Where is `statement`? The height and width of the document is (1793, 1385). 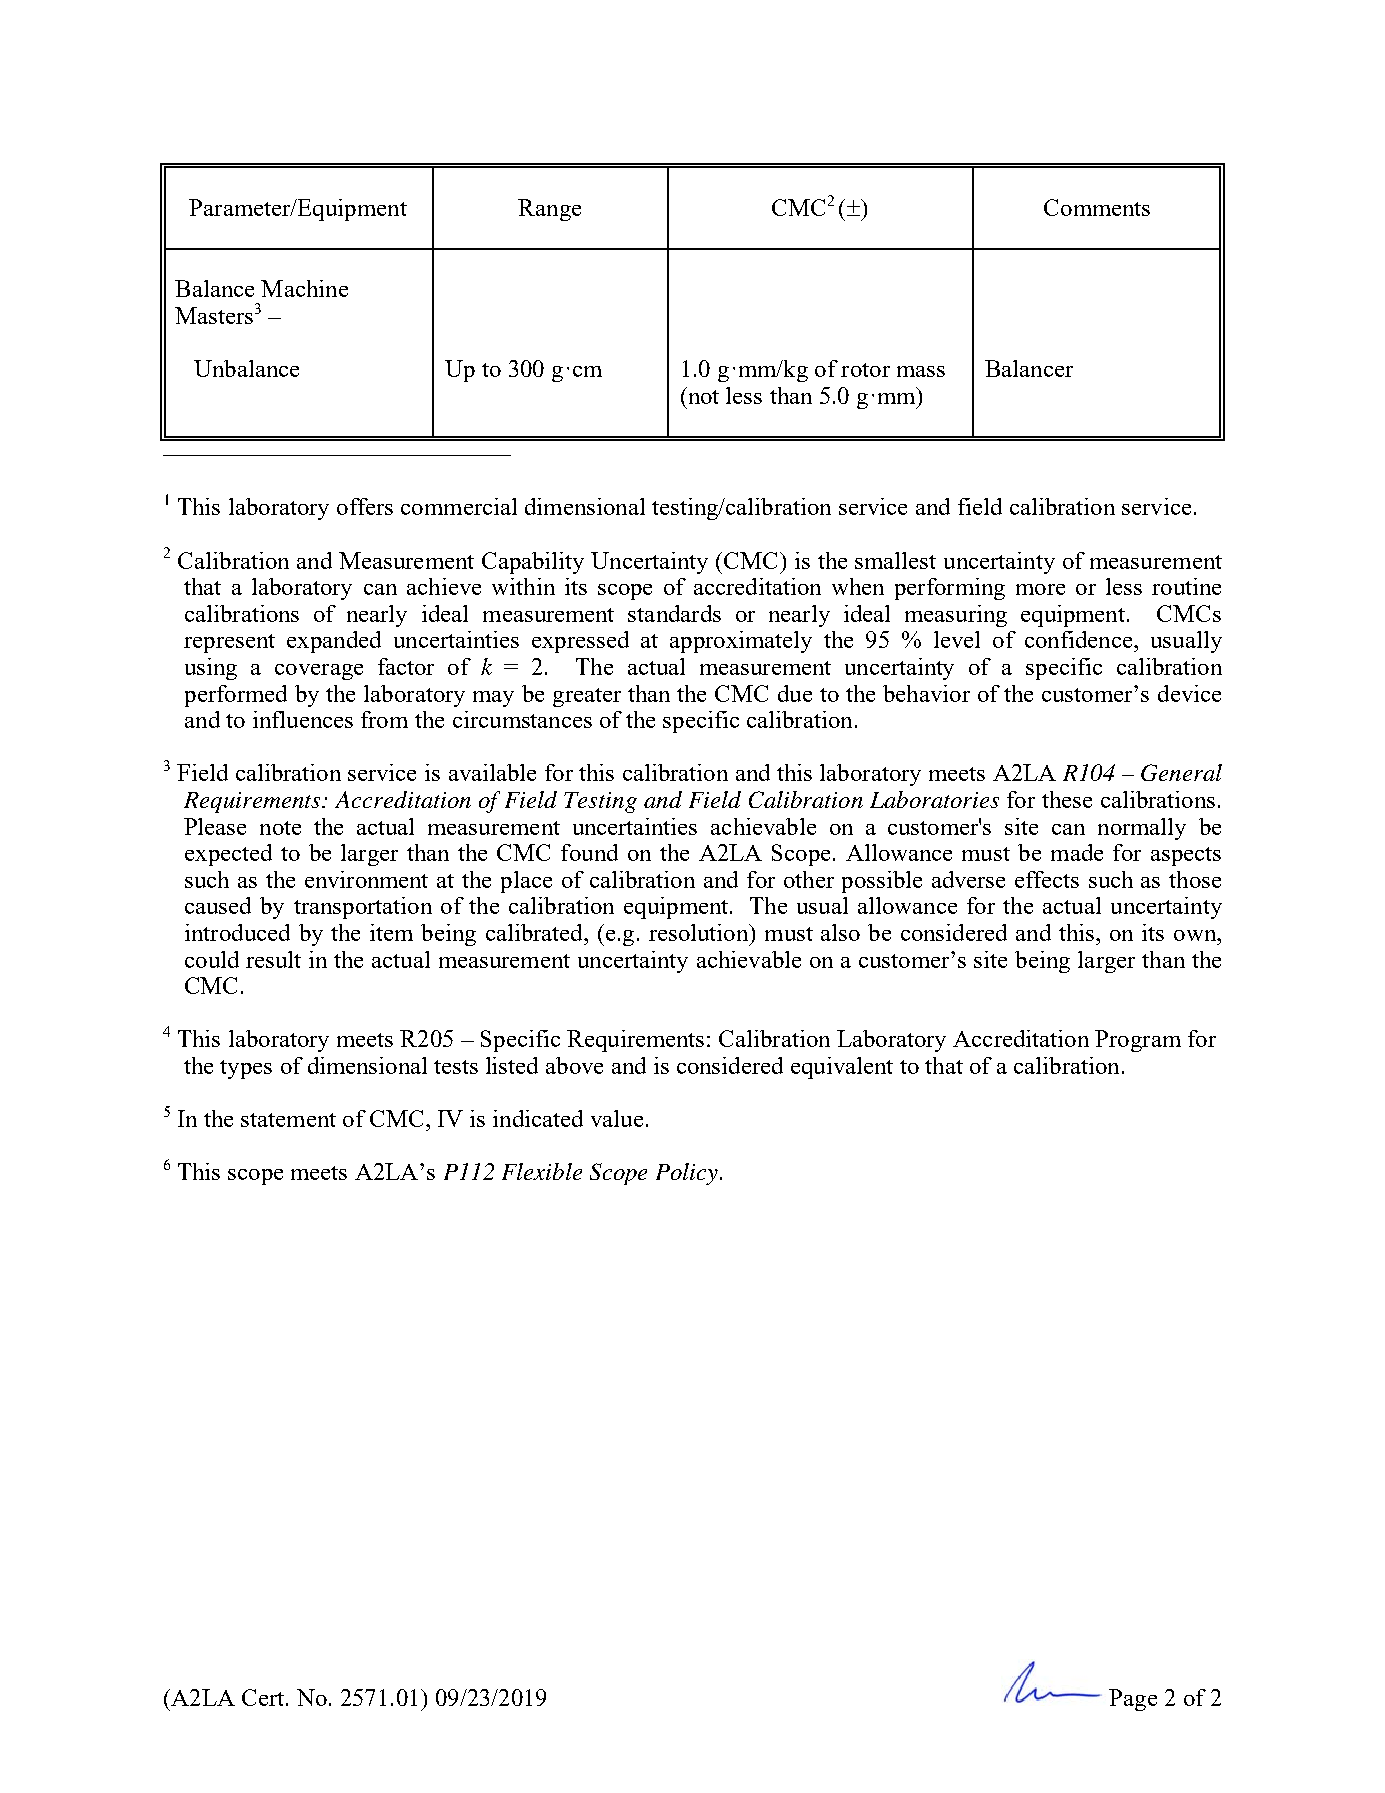
statement is located at coordinates (288, 1120).
